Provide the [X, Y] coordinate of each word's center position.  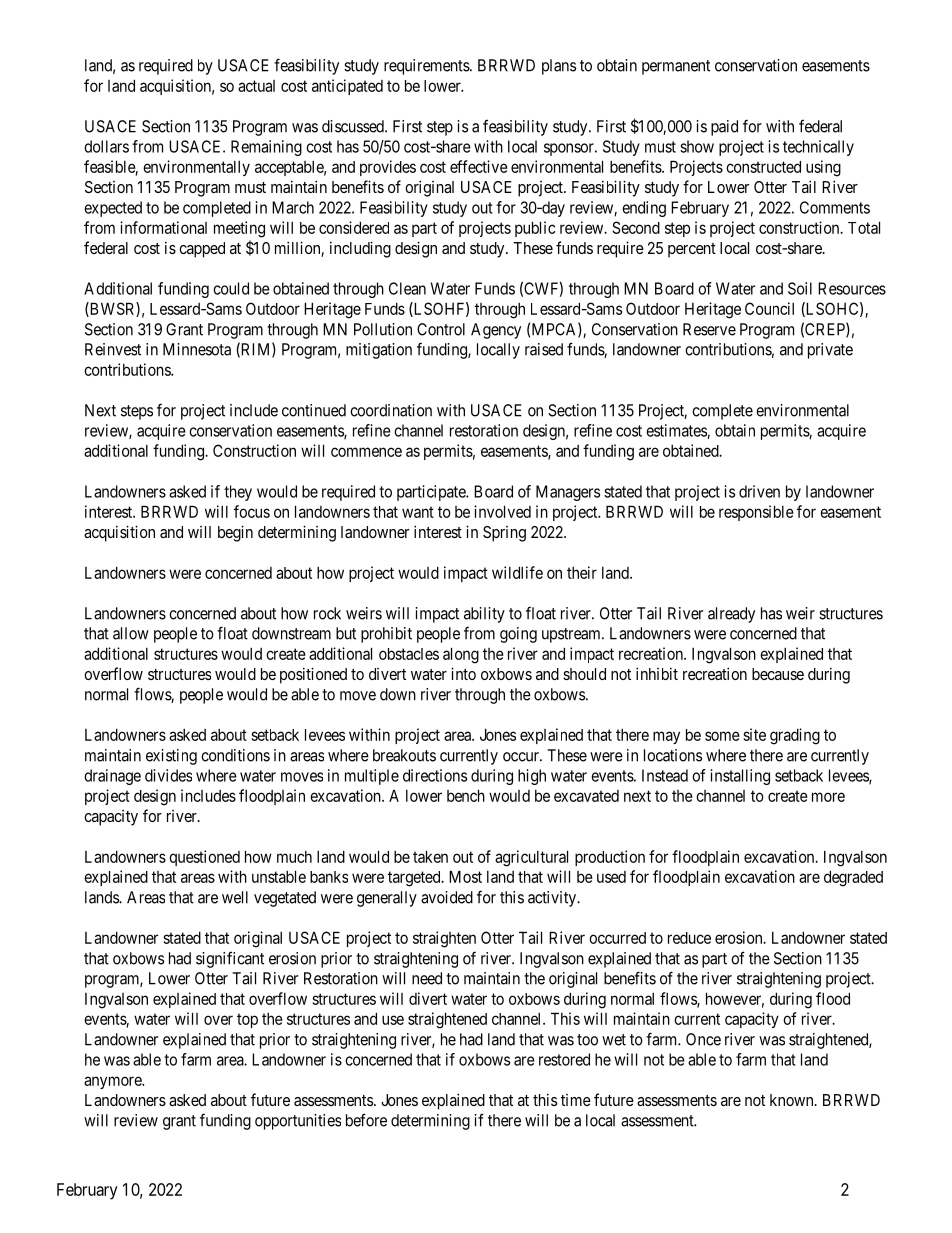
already [731, 615]
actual [256, 86]
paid [724, 128]
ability [484, 615]
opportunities [298, 1122]
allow [131, 633]
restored [564, 1059]
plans [559, 67]
